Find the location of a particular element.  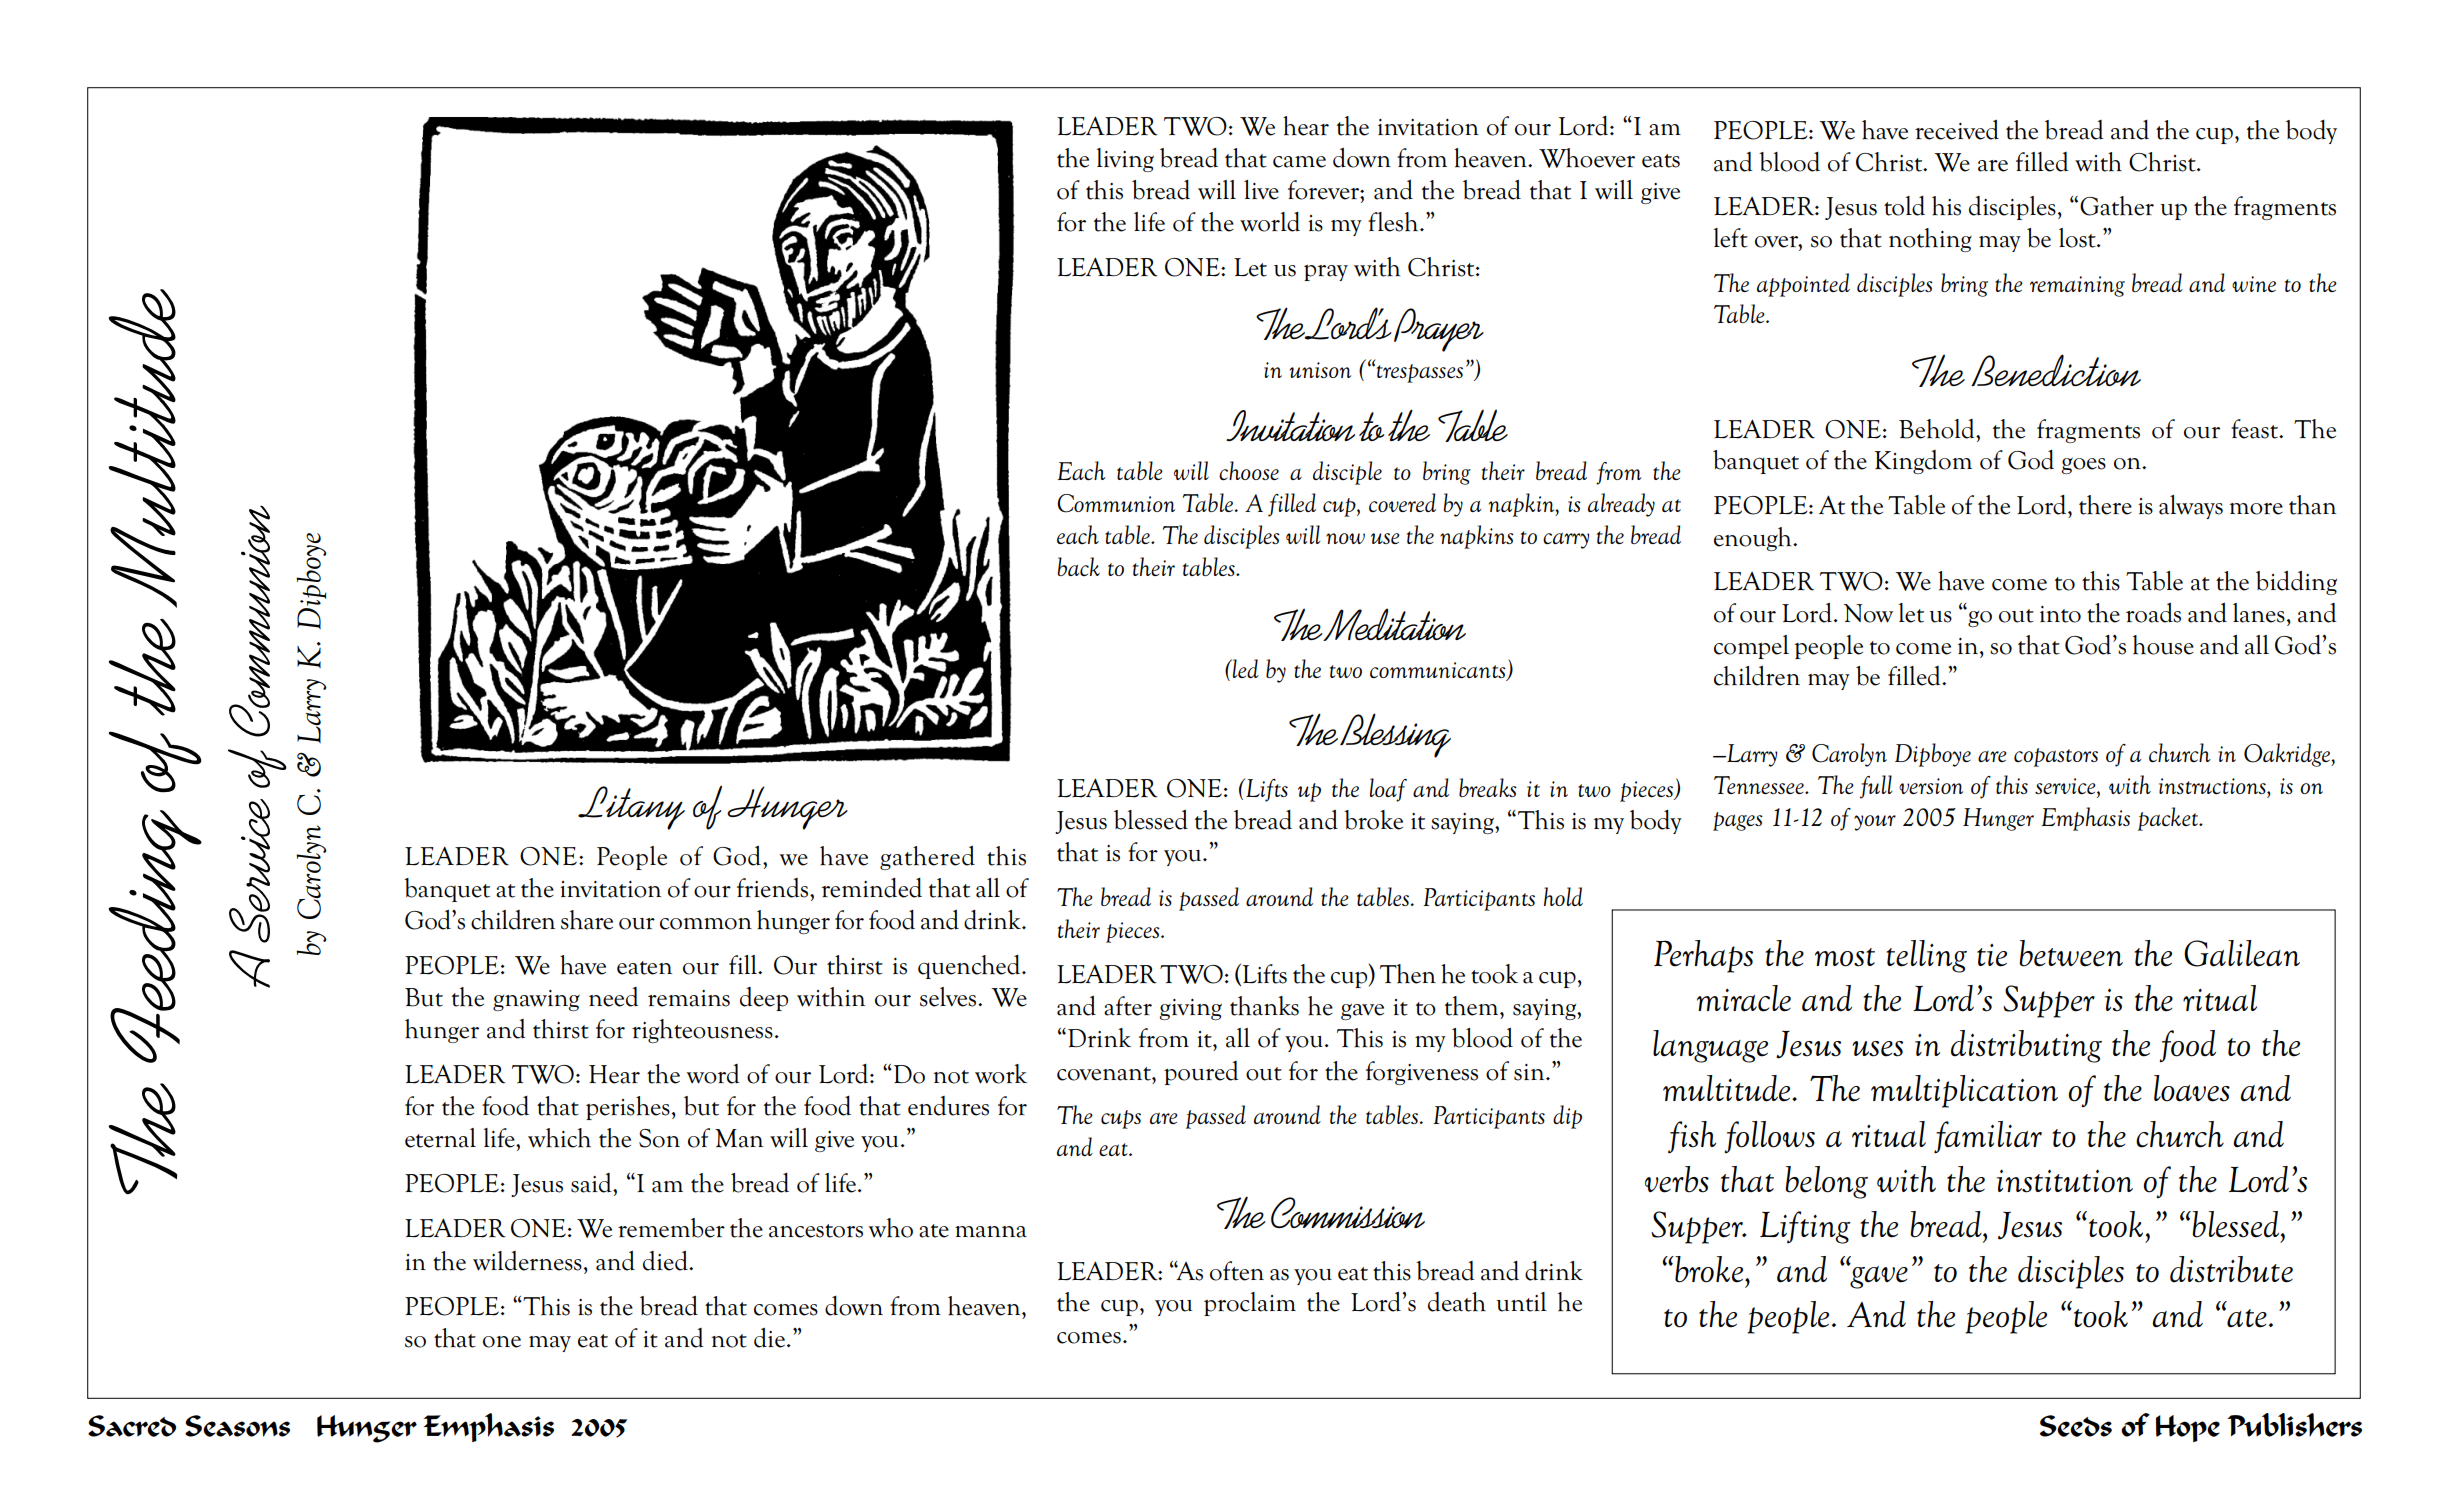

Meditation is located at coordinates (1394, 624).
